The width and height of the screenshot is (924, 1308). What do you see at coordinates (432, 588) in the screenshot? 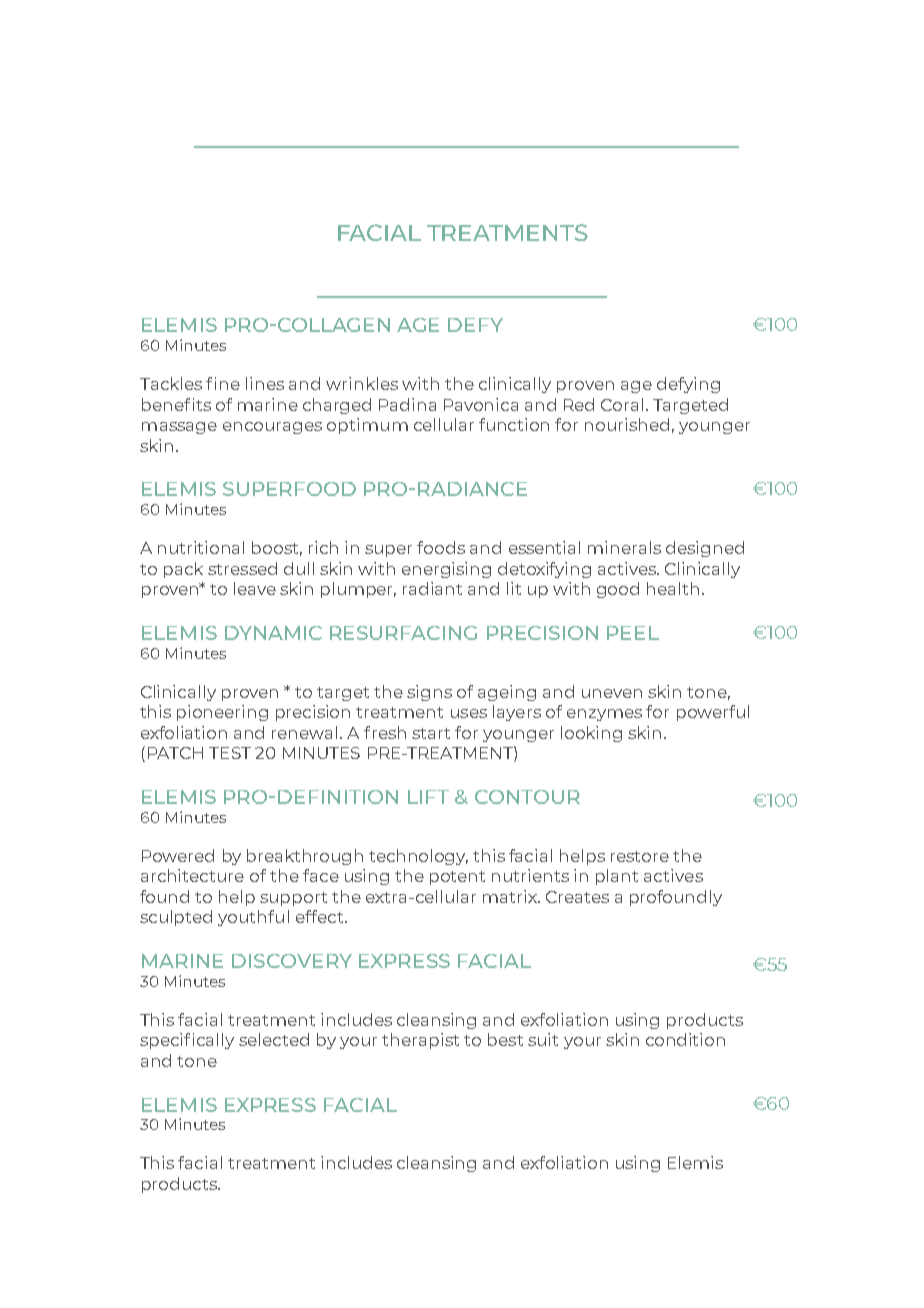
I see `radiant` at bounding box center [432, 588].
